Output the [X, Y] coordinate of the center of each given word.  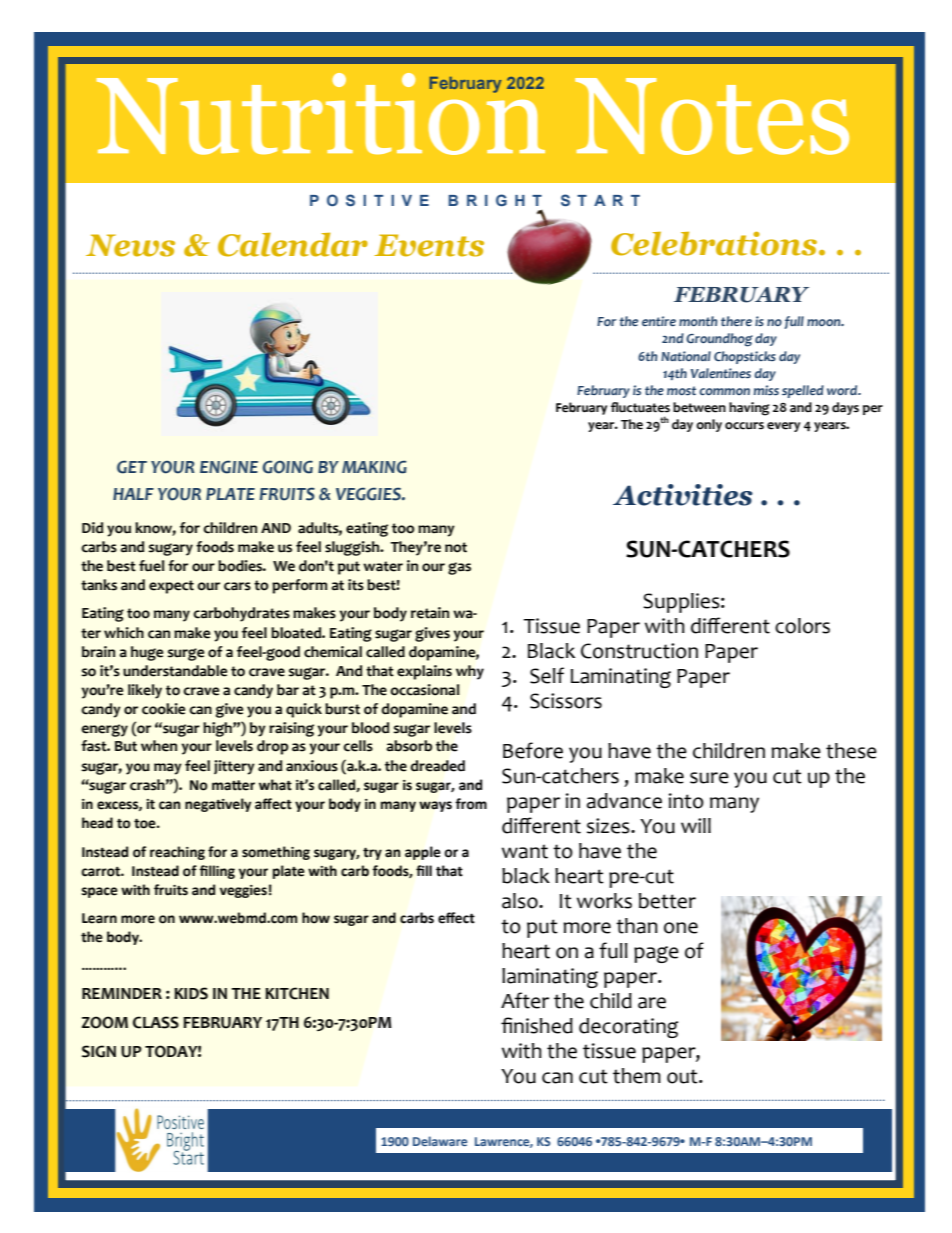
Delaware [440, 1141]
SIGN [99, 1051]
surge [186, 654]
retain [430, 613]
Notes [712, 116]
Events [429, 245]
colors [802, 626]
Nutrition [321, 114]
